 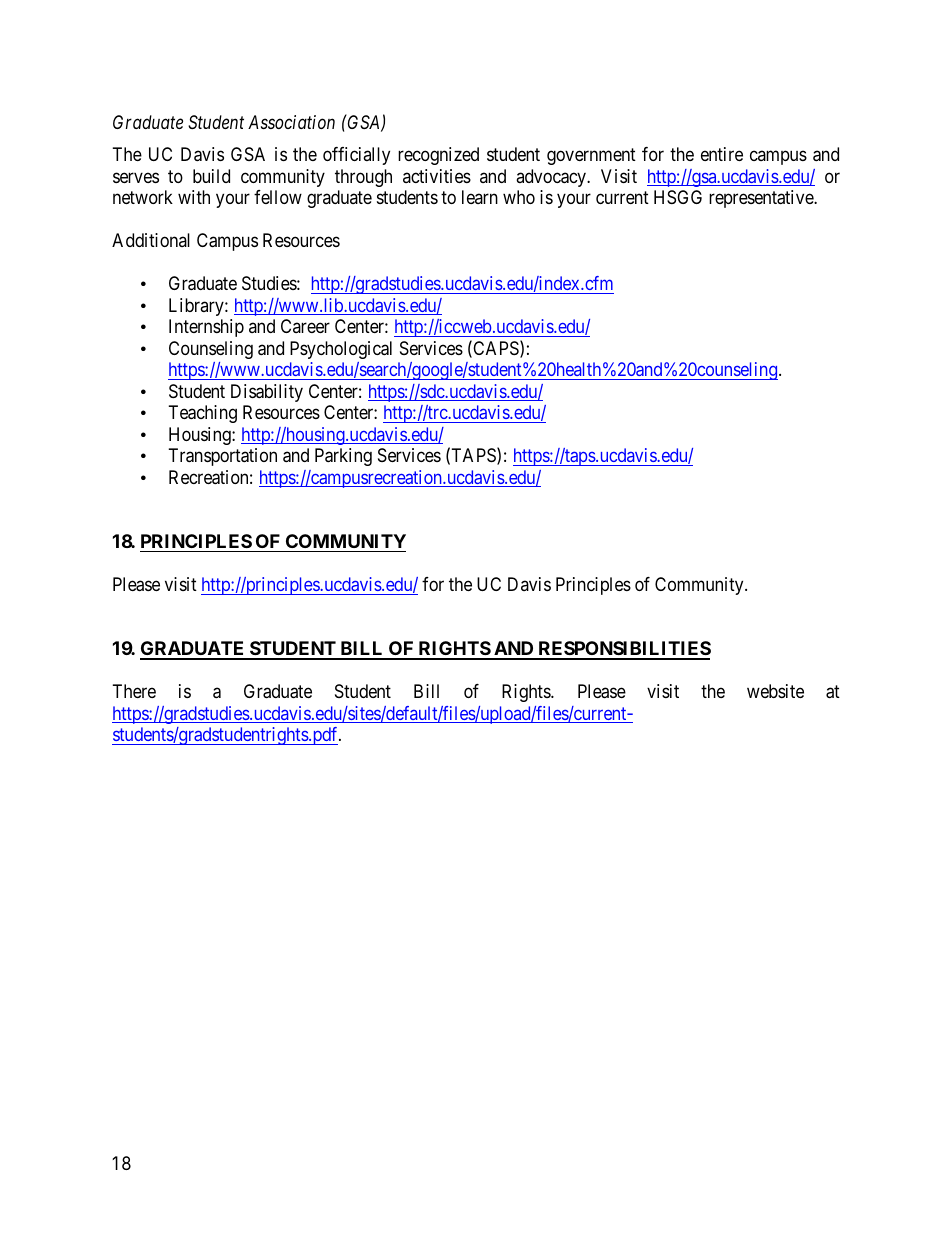 What do you see at coordinates (722, 154) in the screenshot?
I see `entire` at bounding box center [722, 154].
